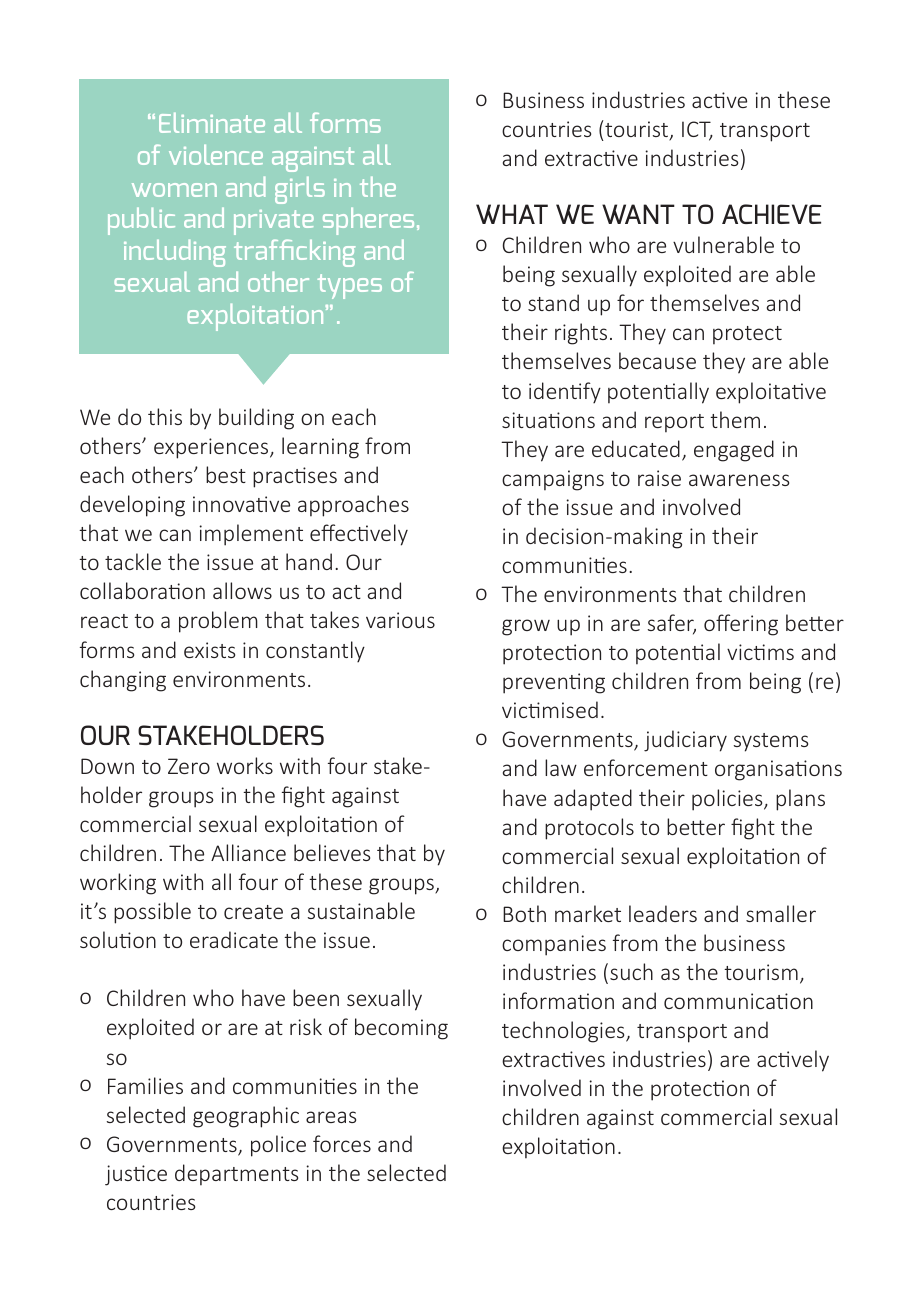 This page has height=1311, width=924. I want to click on offering, so click(741, 625).
